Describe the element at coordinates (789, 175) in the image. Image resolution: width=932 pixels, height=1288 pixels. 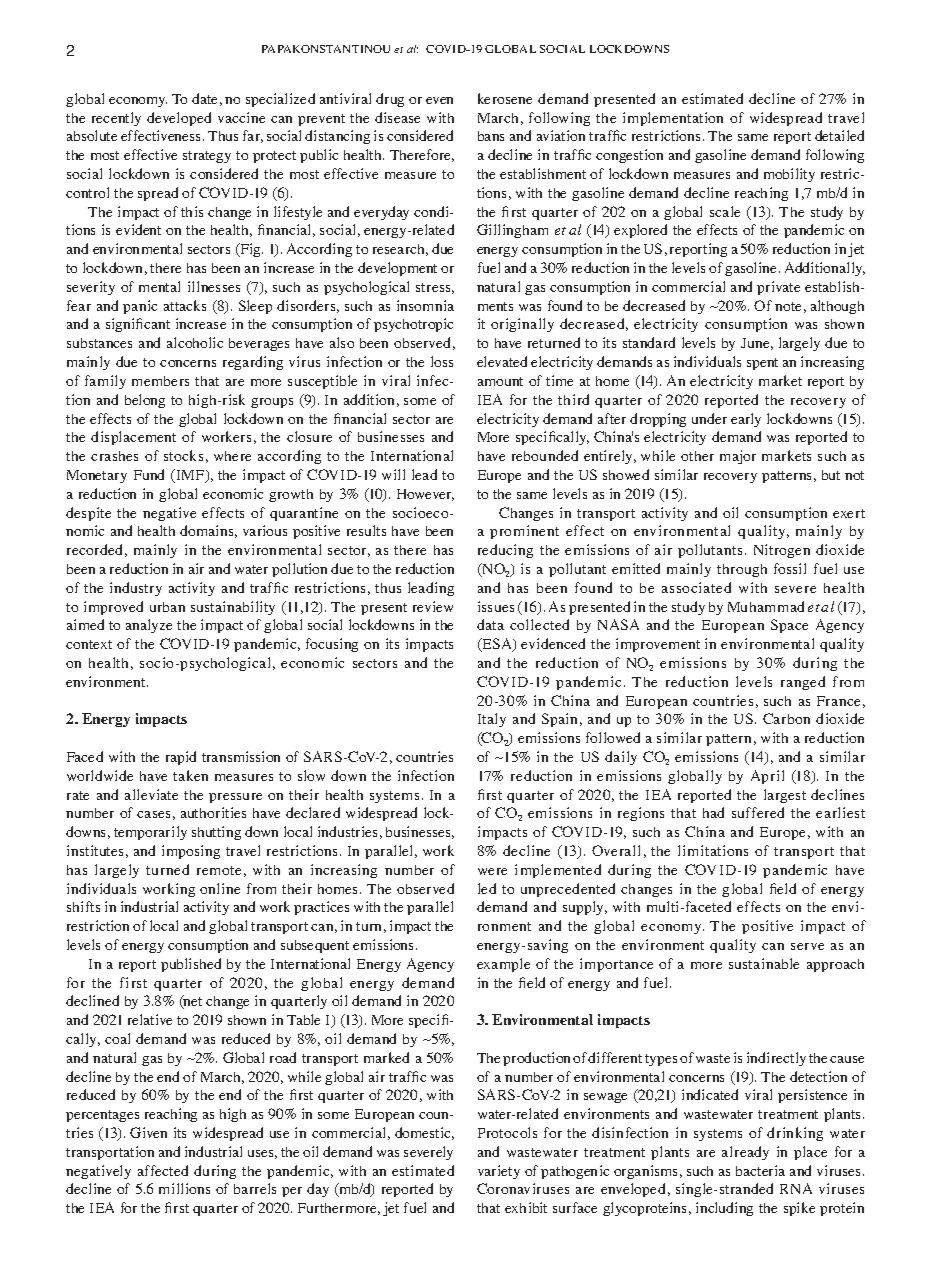
I see `mobility` at that location.
